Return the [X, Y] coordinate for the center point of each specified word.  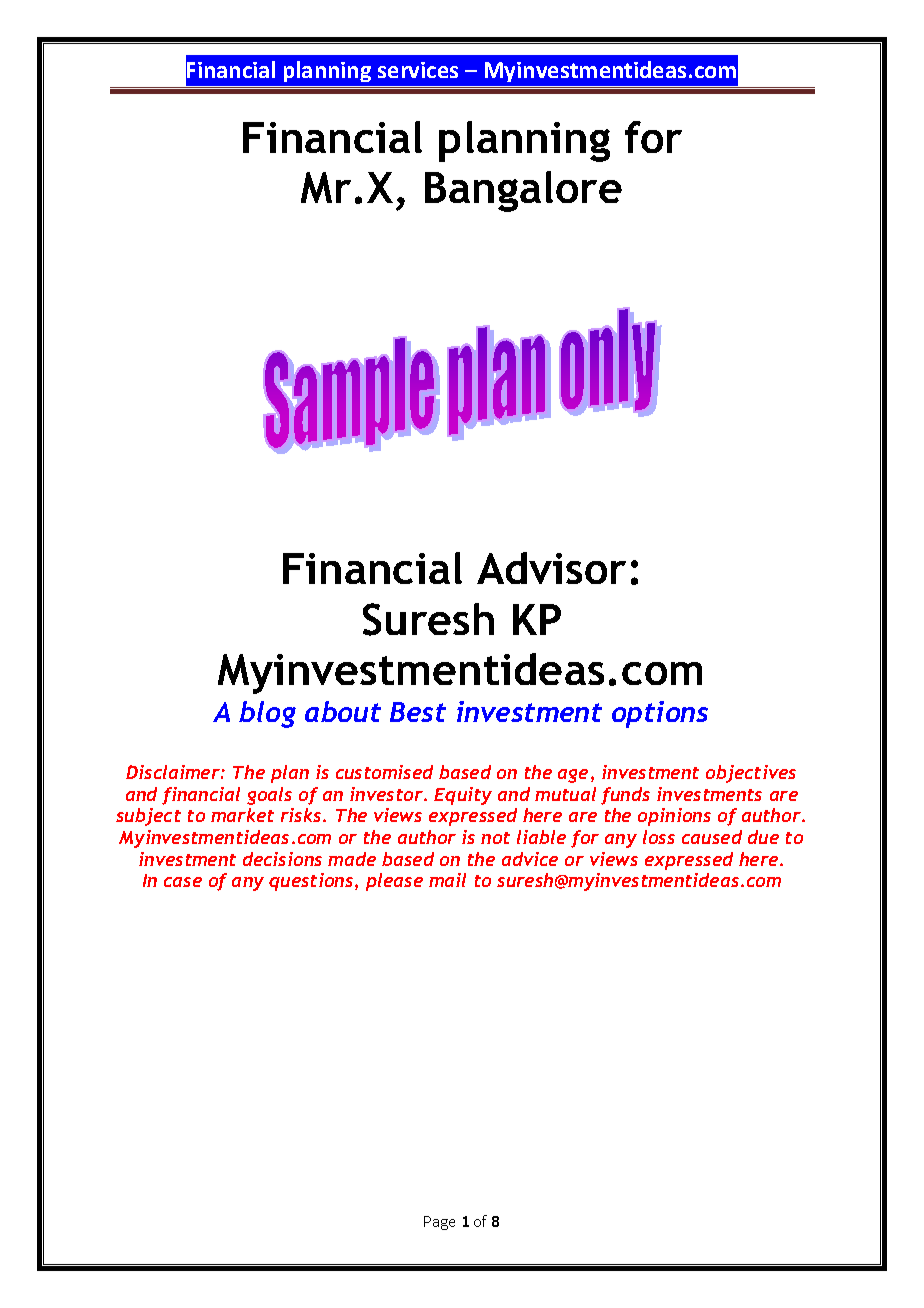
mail [447, 880]
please [394, 882]
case [183, 882]
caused [712, 837]
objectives [751, 774]
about [343, 711]
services [418, 70]
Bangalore [523, 191]
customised [384, 772]
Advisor [551, 568]
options [660, 714]
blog [267, 714]
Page [439, 1223]
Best [418, 712]
